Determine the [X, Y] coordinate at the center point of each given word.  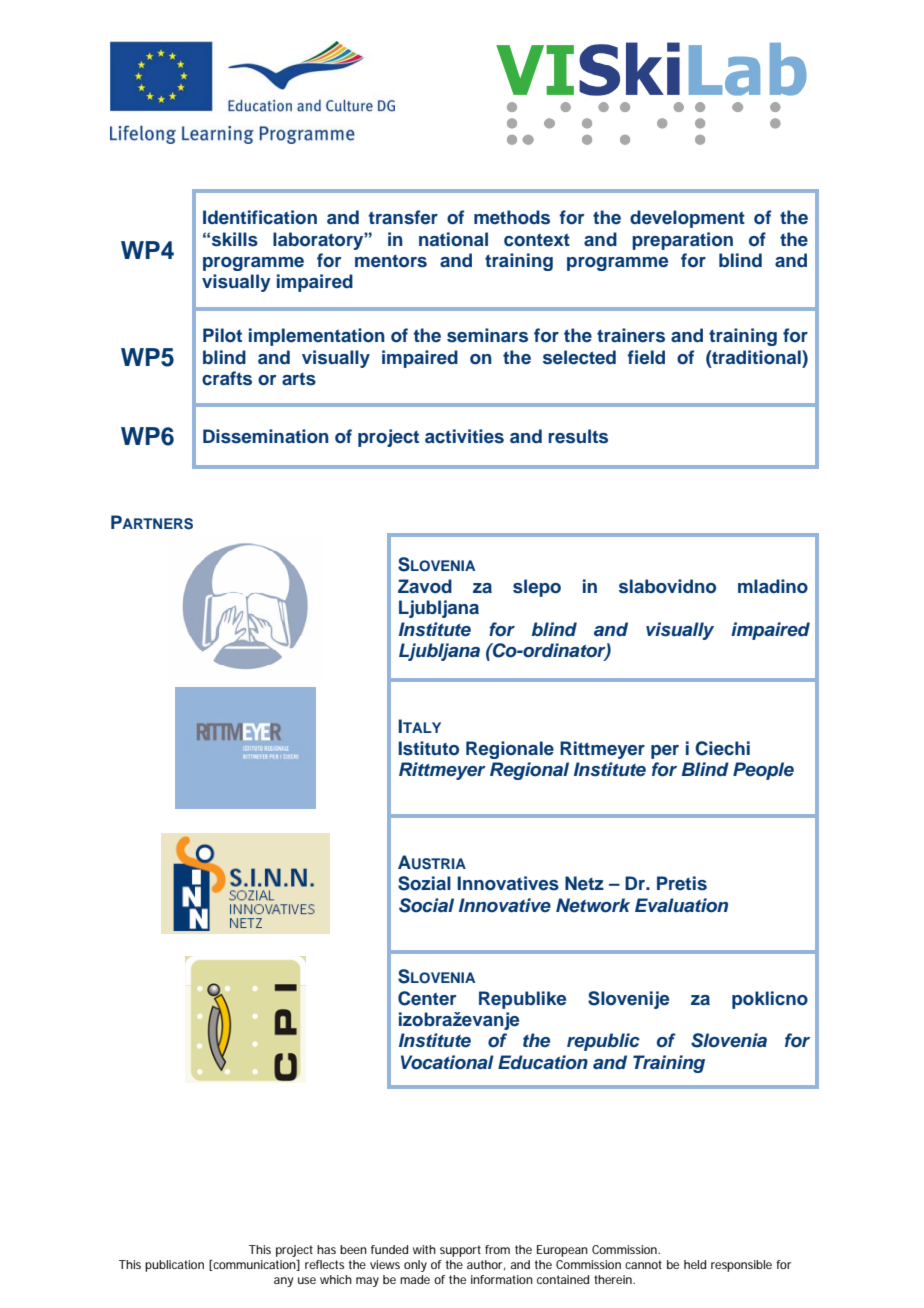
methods [512, 217]
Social [426, 905]
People [763, 771]
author [486, 1265]
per [665, 752]
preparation [682, 241]
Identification [260, 217]
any [283, 1282]
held [695, 1264]
